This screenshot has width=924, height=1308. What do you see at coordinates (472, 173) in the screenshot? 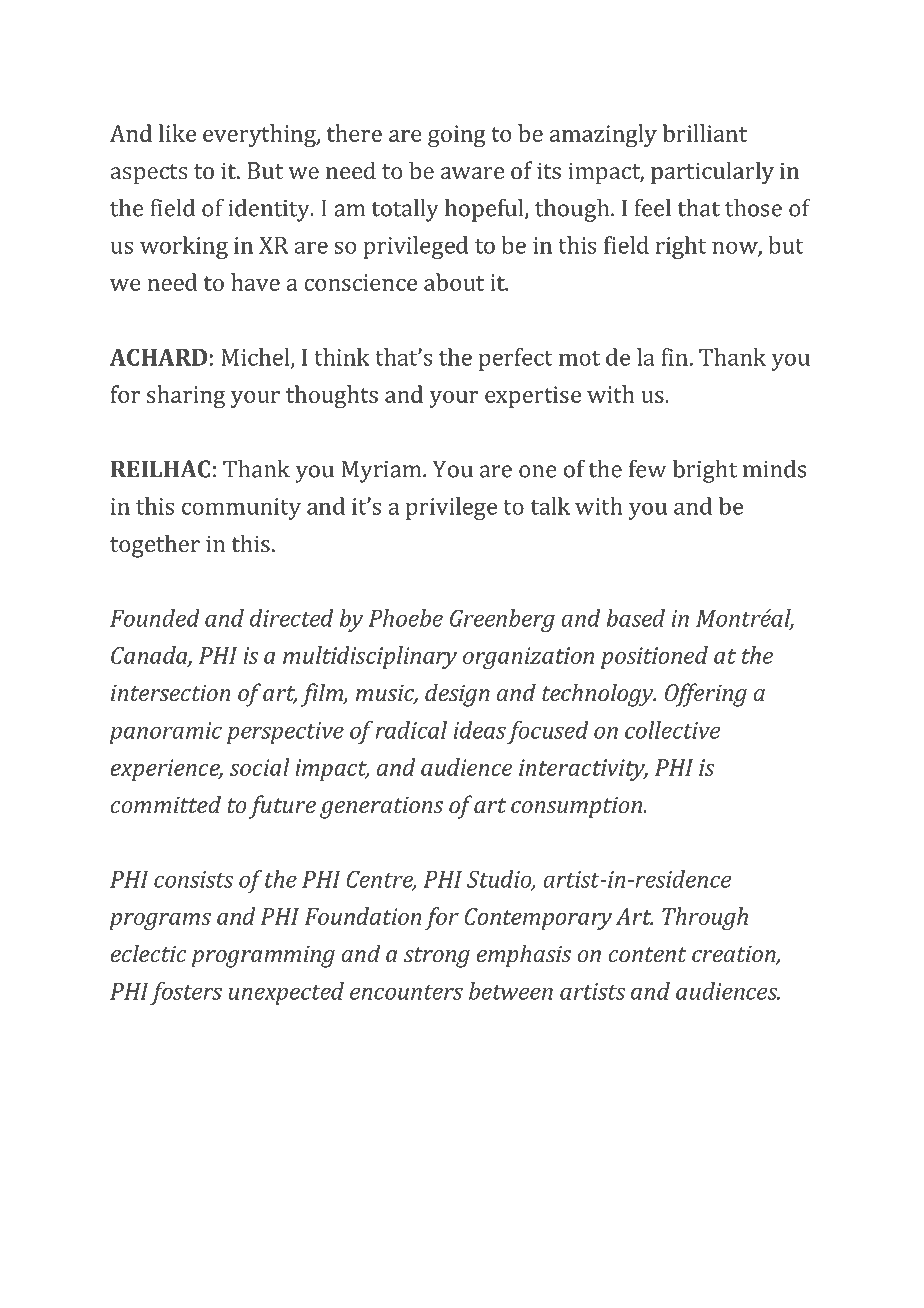
I see `aware` at bounding box center [472, 173].
